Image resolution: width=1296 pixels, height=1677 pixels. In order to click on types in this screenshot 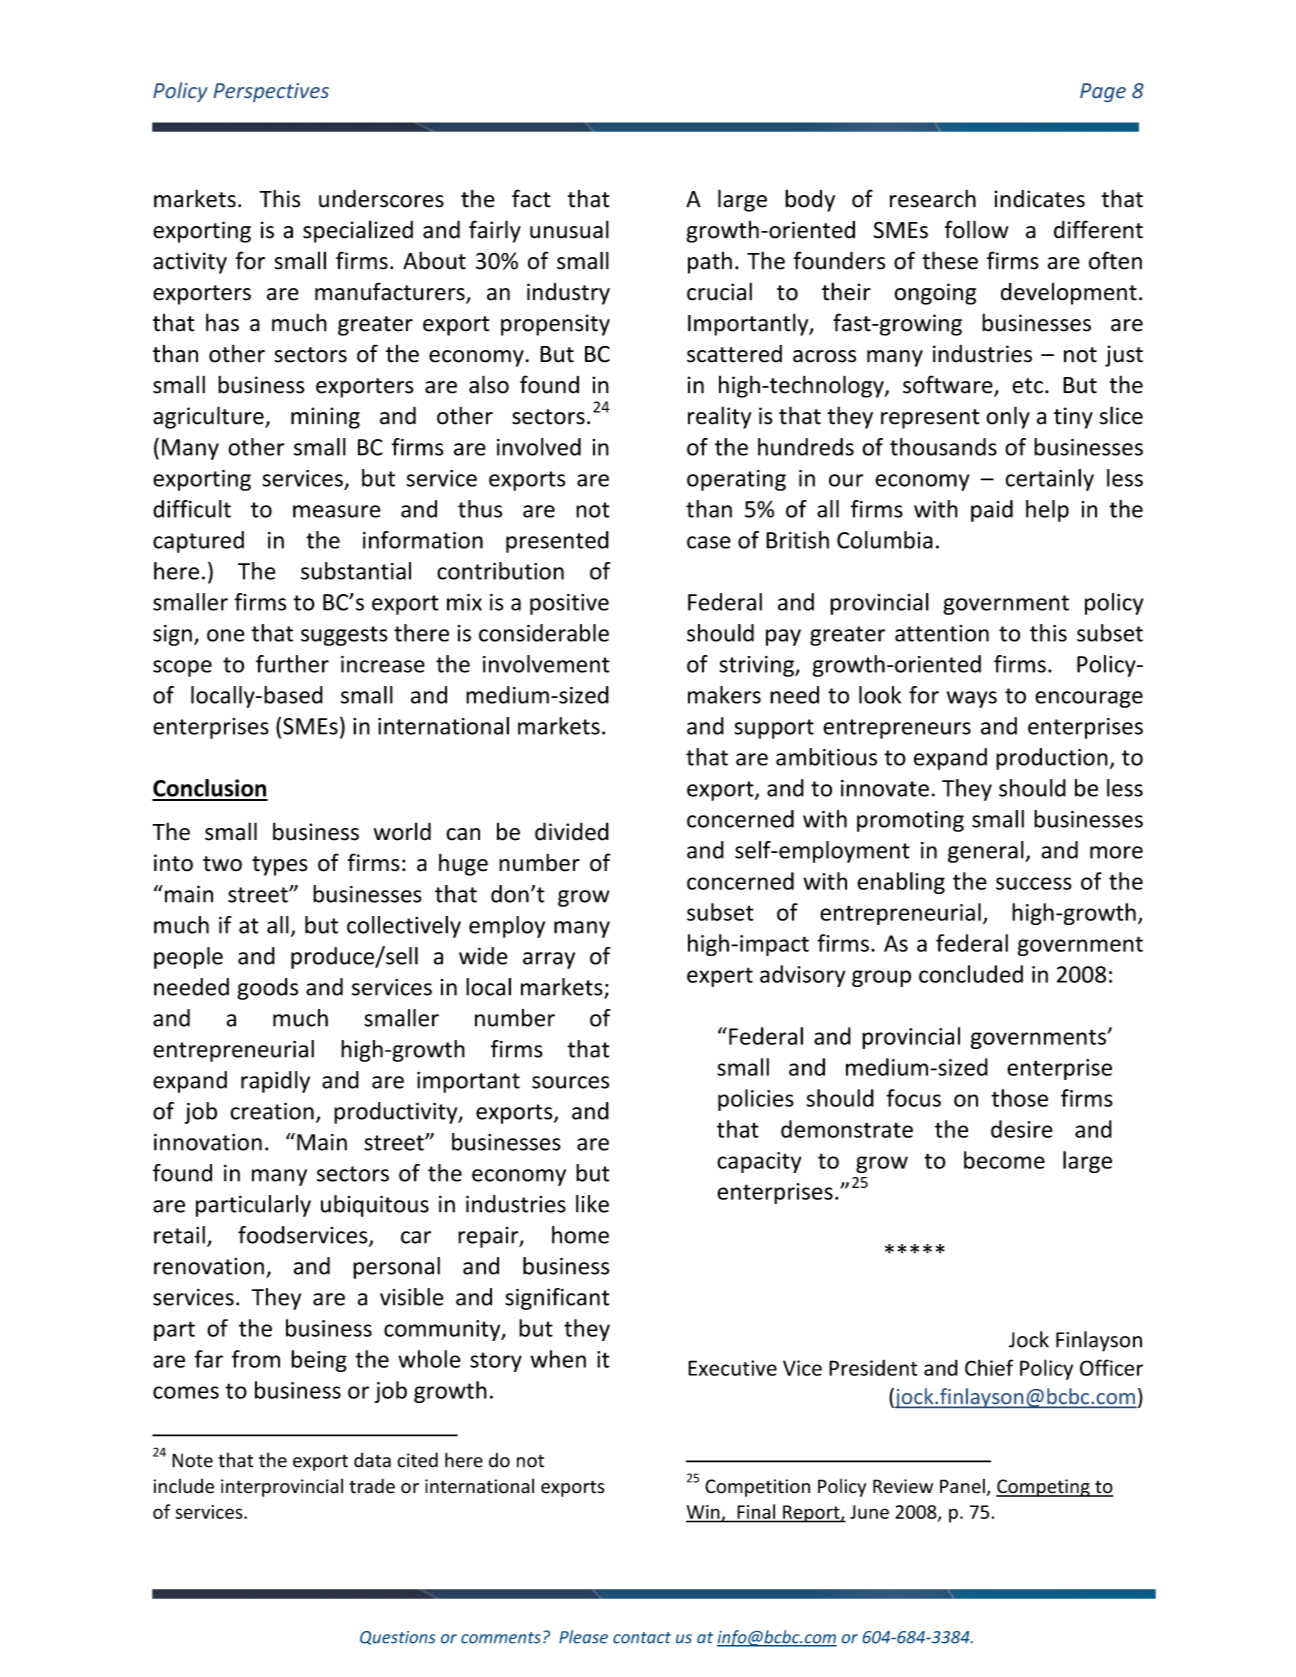, I will do `click(280, 866)`.
